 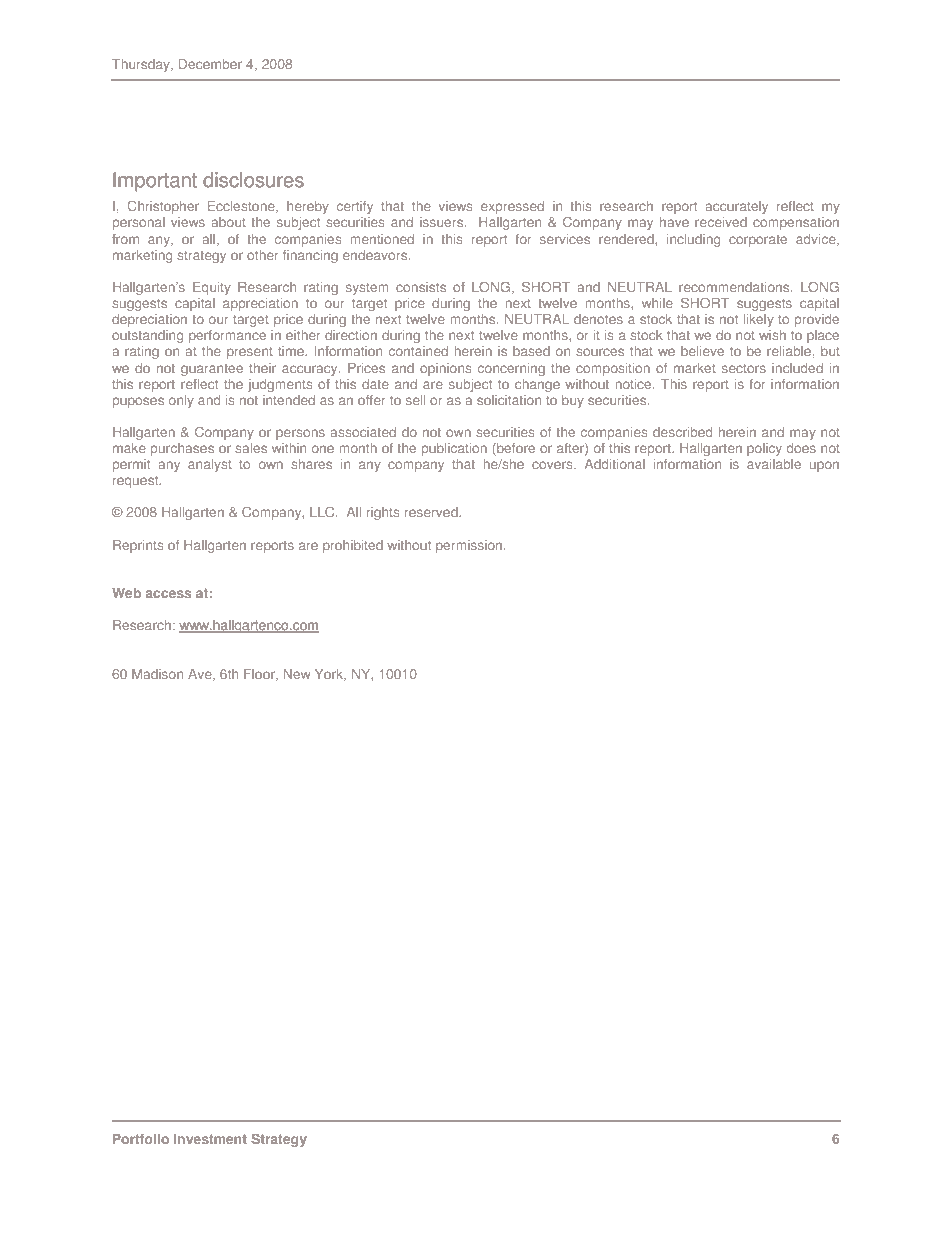 What do you see at coordinates (454, 449) in the screenshot?
I see `publication` at bounding box center [454, 449].
